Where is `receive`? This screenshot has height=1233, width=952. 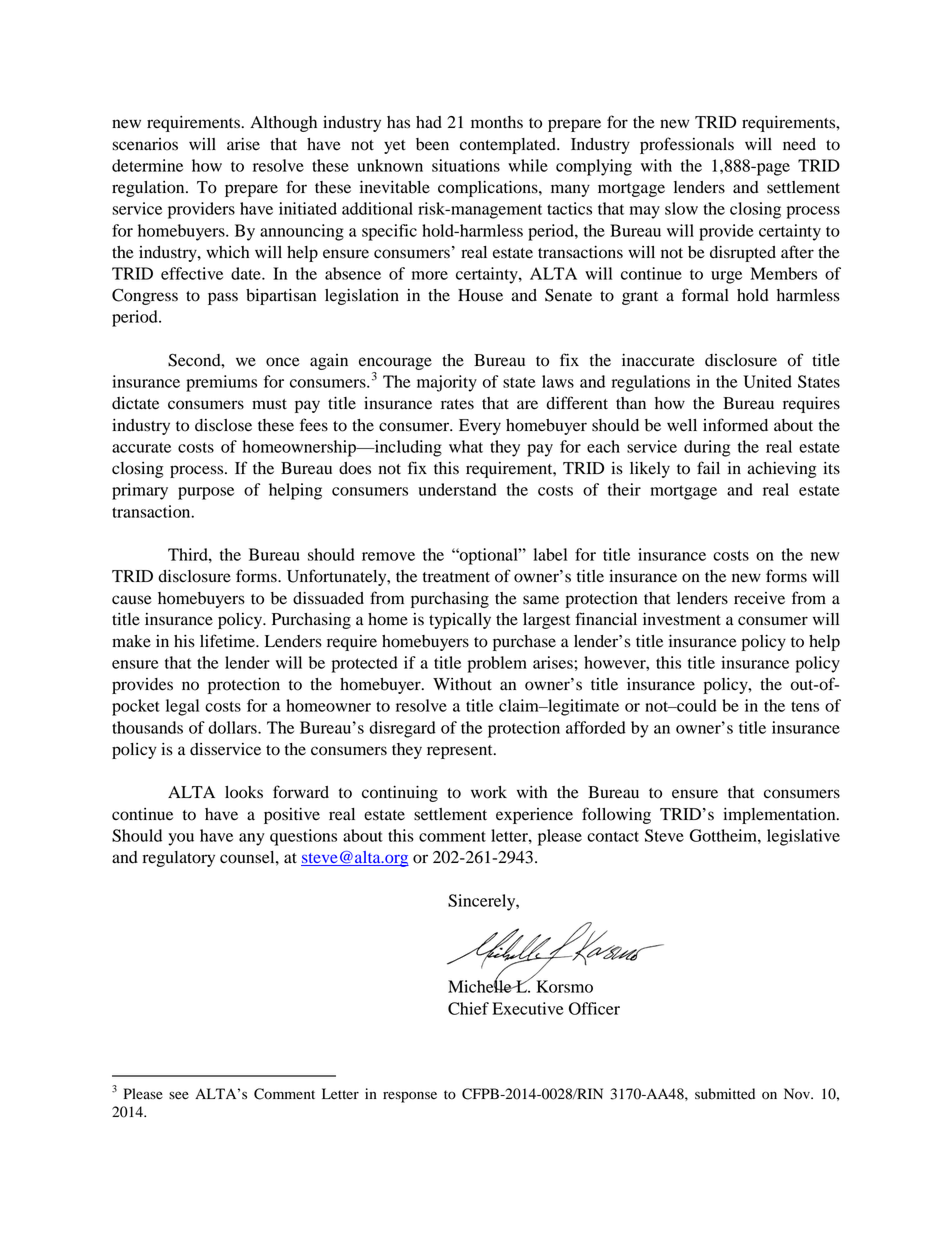
receive is located at coordinates (759, 598).
